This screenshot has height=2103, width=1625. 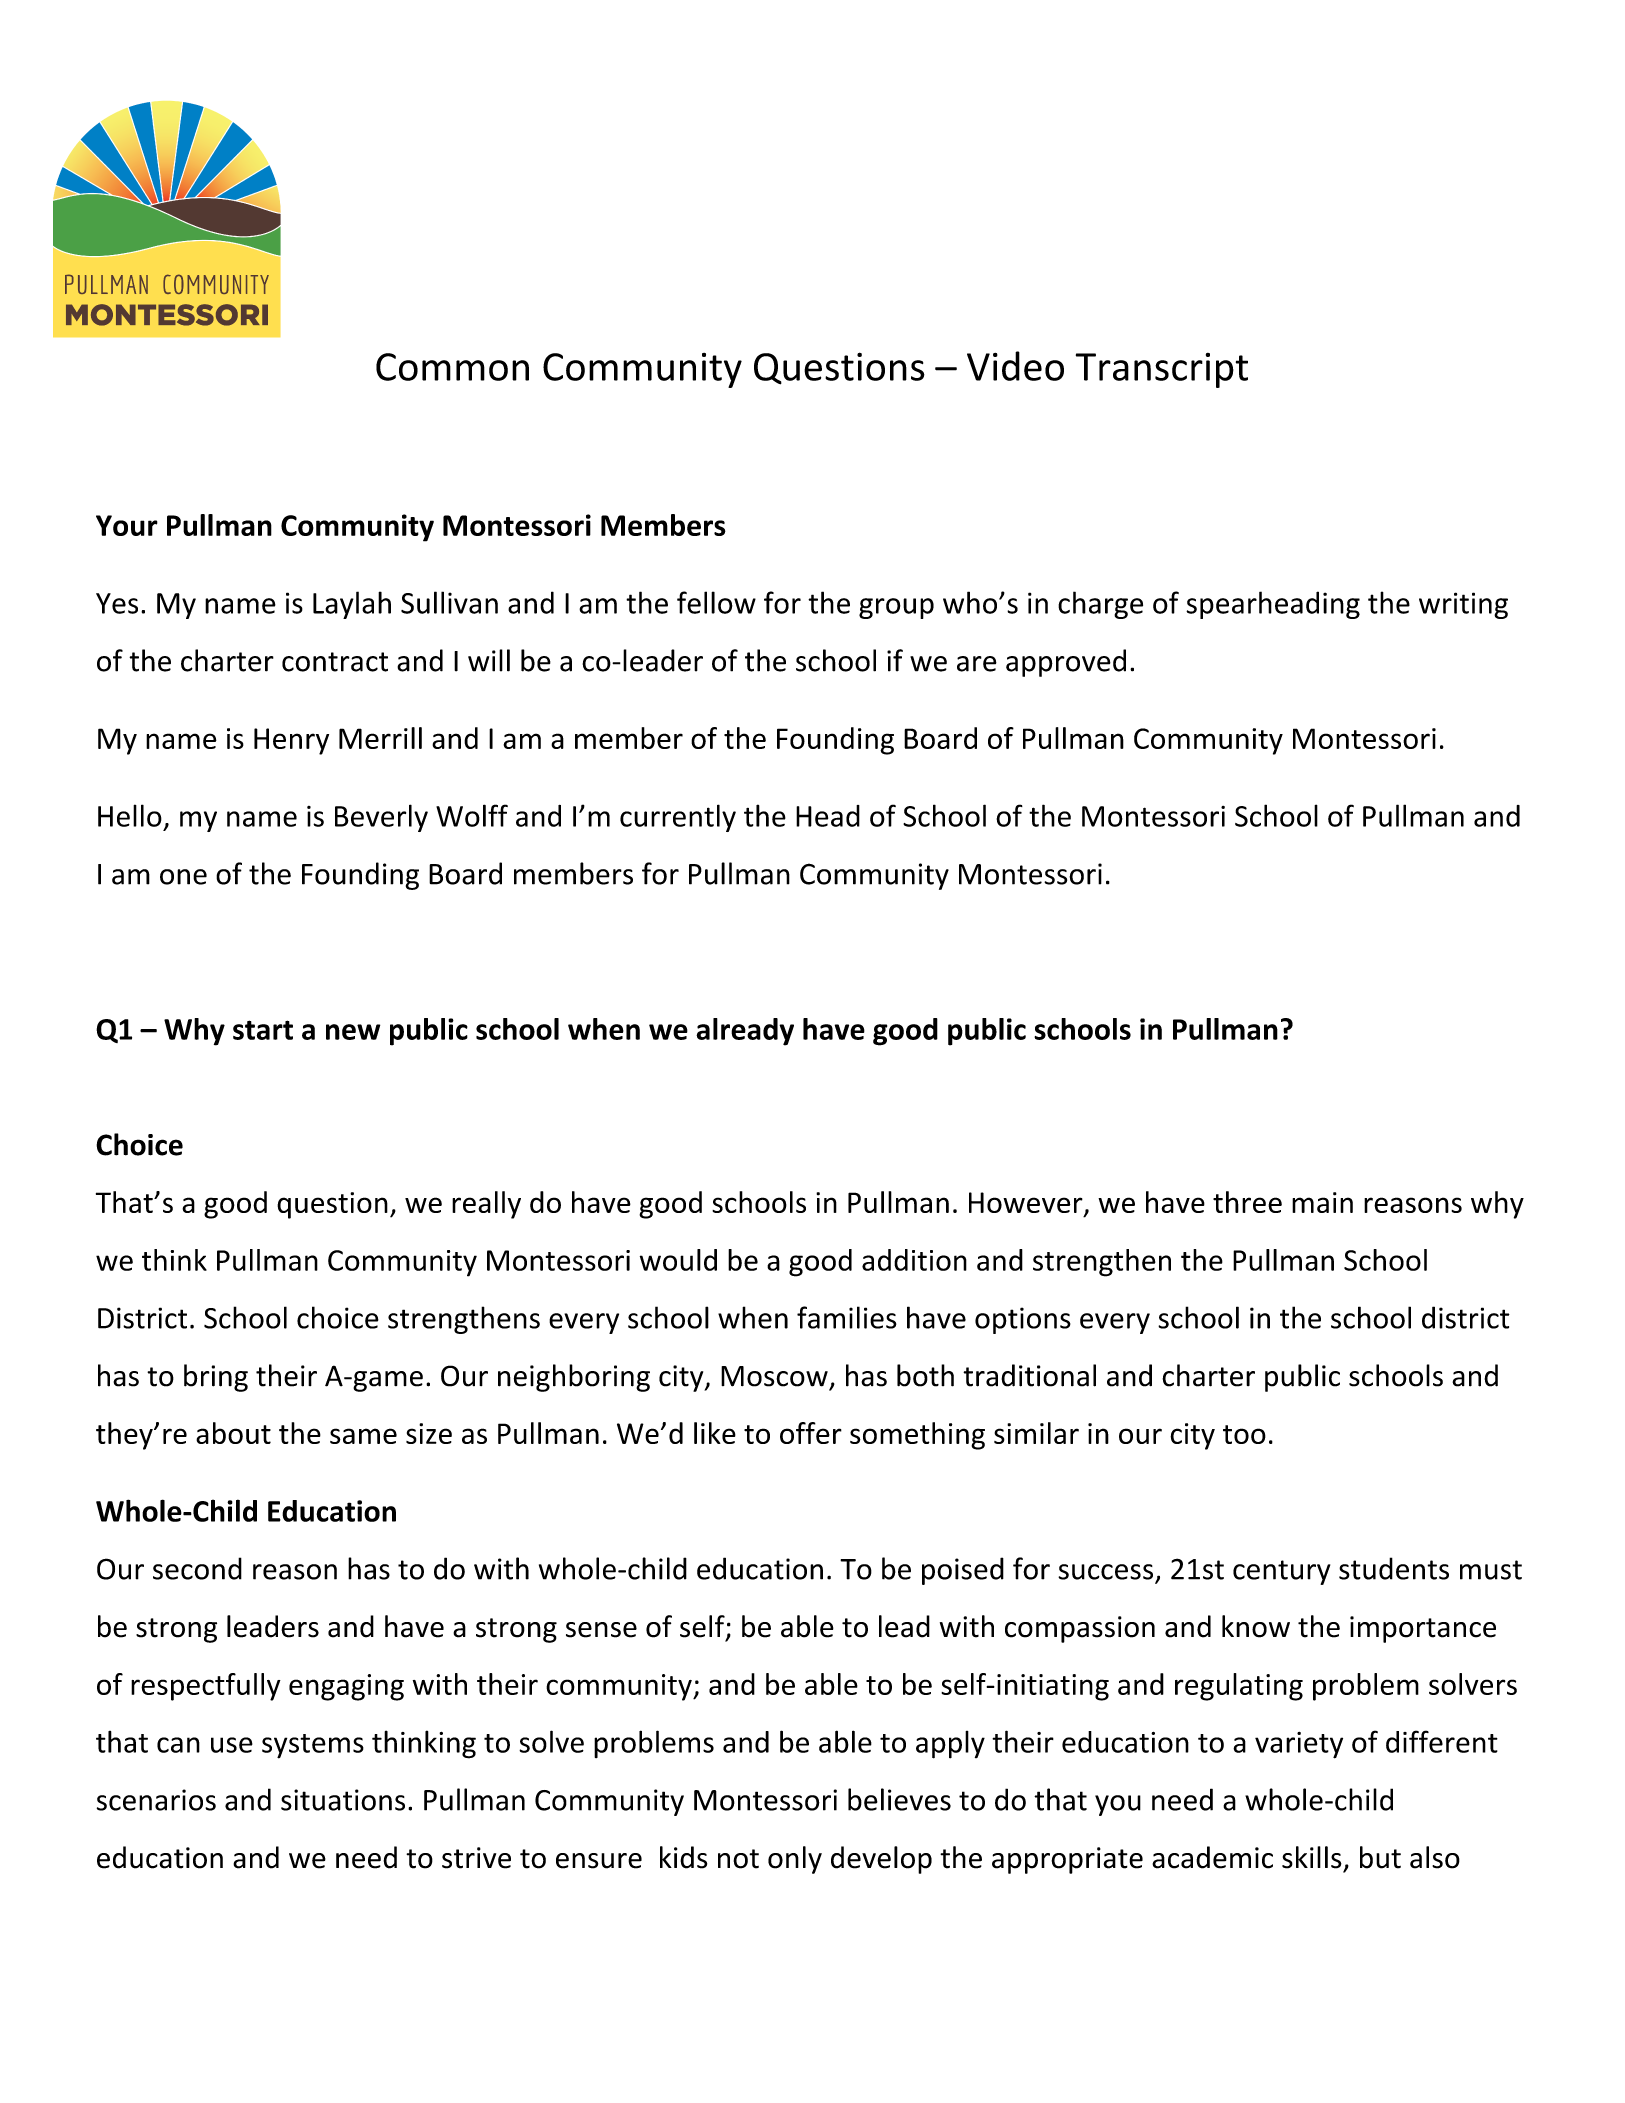 What do you see at coordinates (1162, 370) in the screenshot?
I see `Transcript` at bounding box center [1162, 370].
